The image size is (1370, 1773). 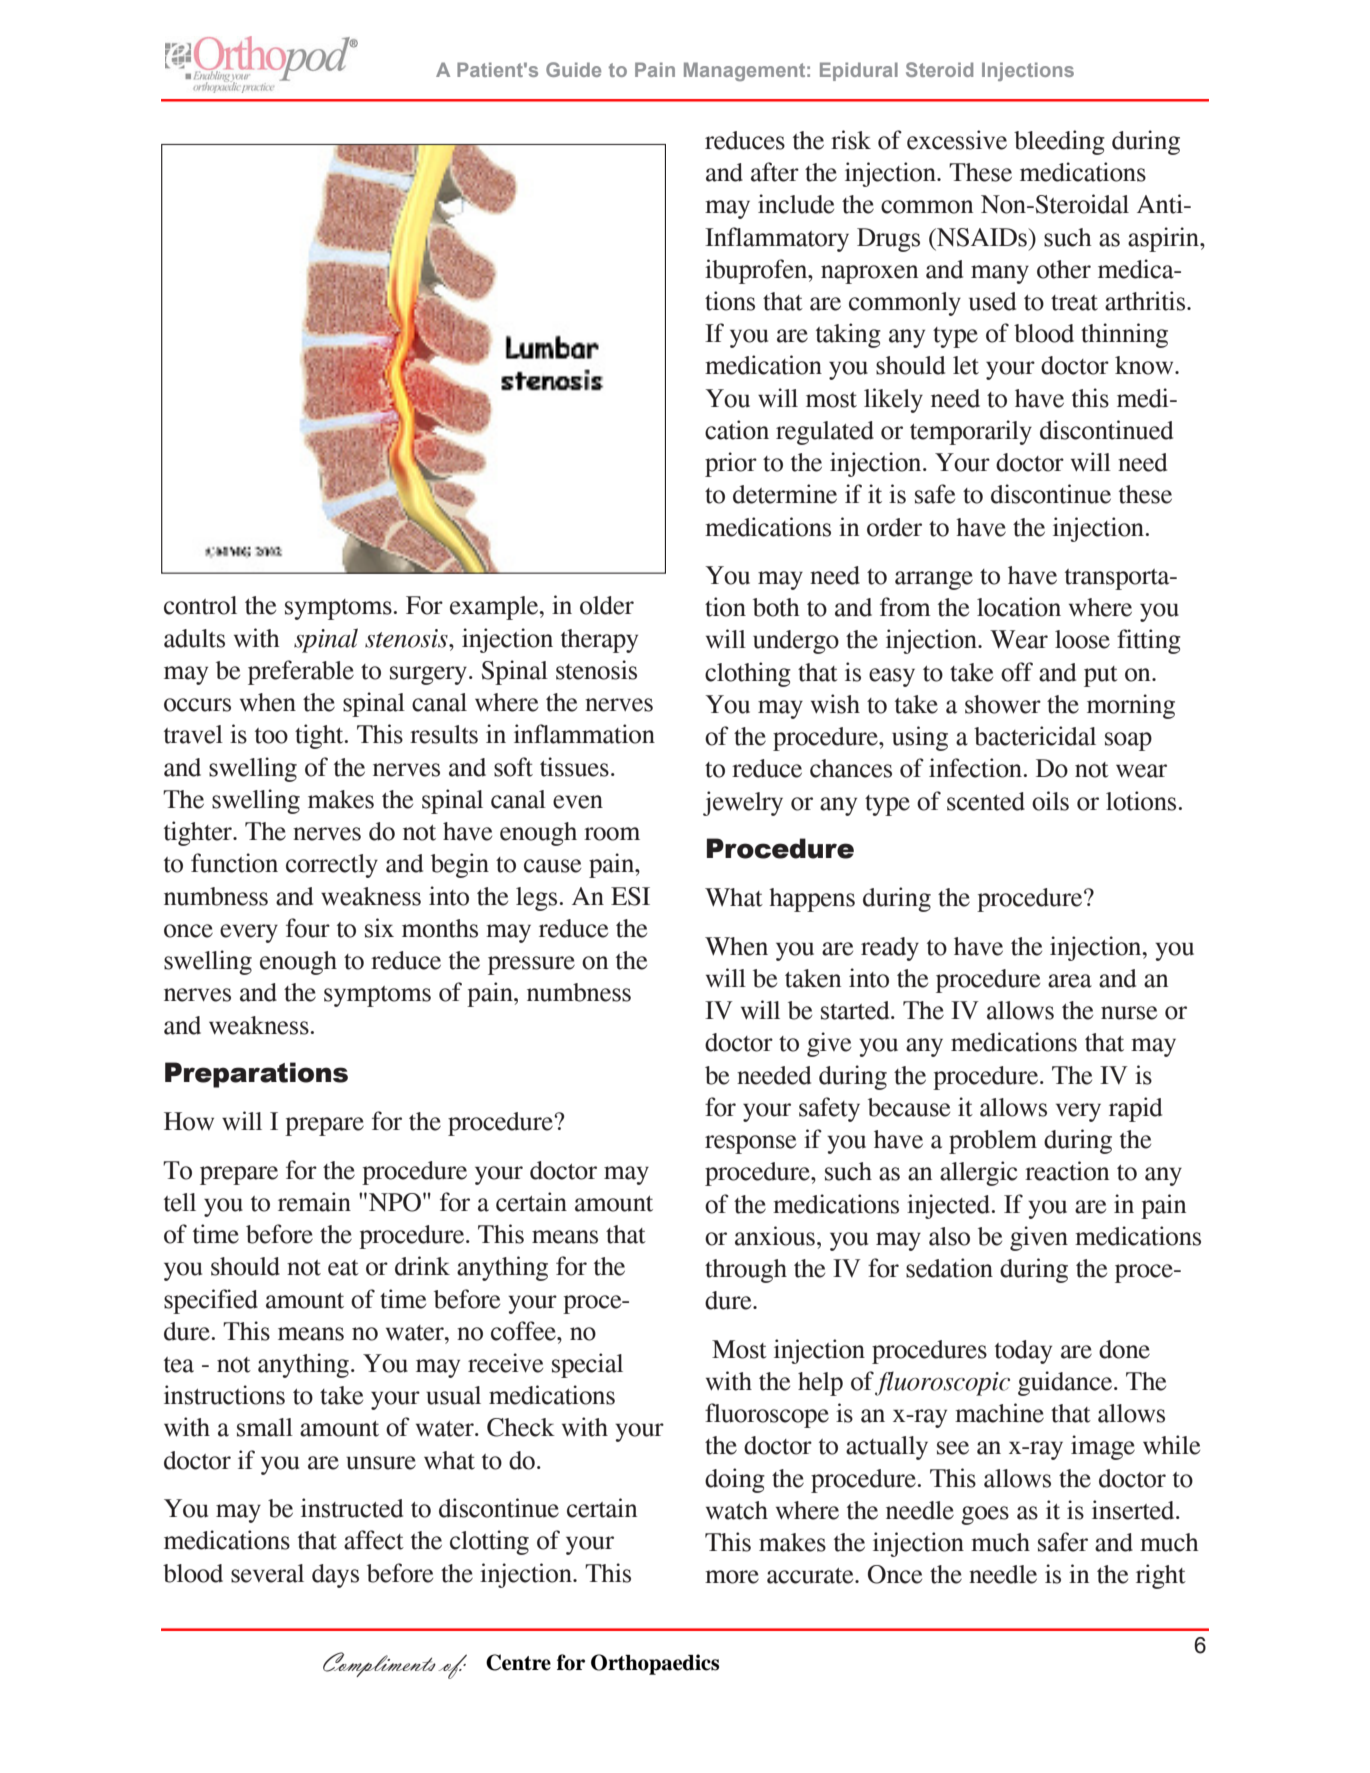 What do you see at coordinates (332, 866) in the image?
I see `correctly` at bounding box center [332, 866].
